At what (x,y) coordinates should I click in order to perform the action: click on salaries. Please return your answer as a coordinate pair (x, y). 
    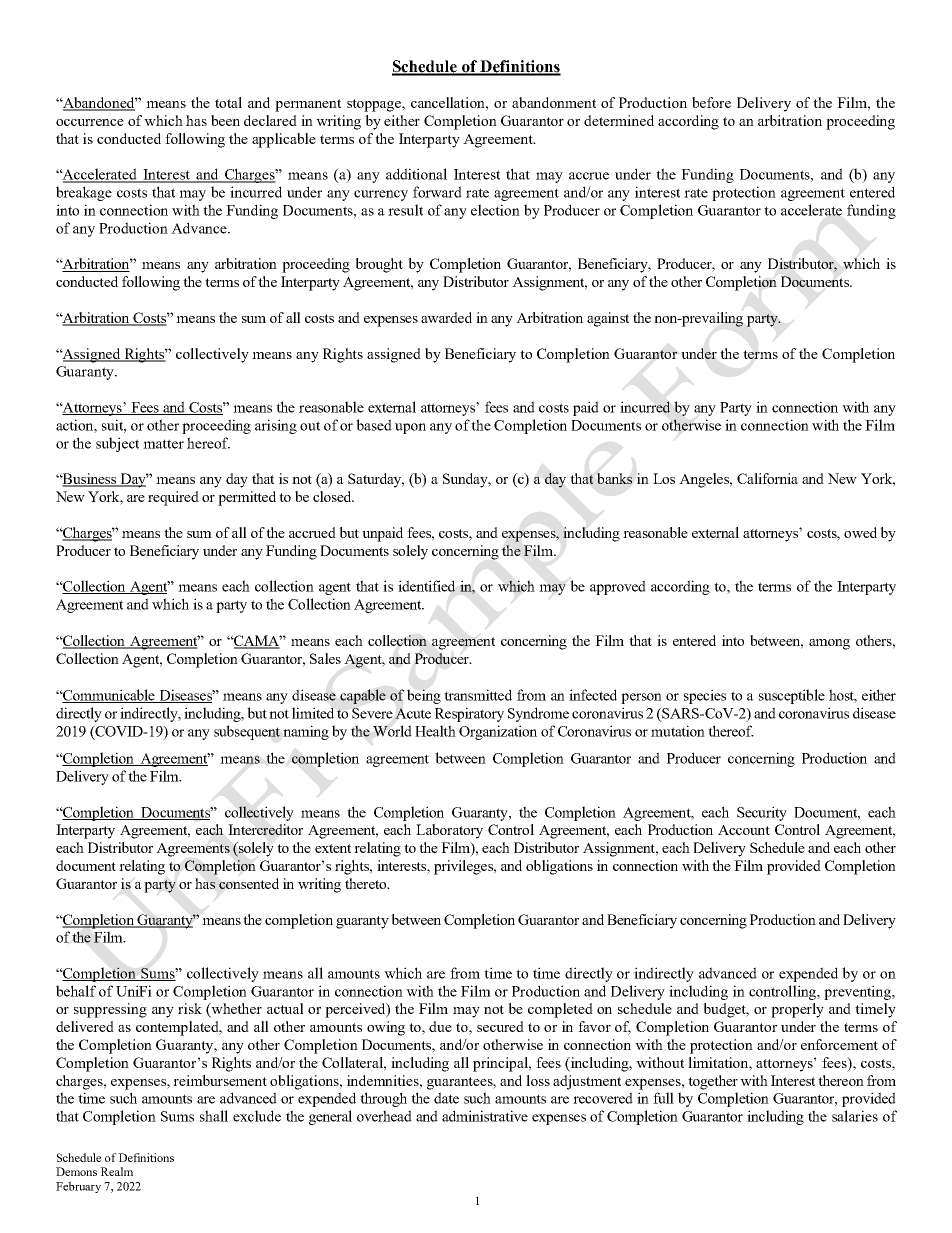
    Looking at the image, I should click on (855, 1116).
